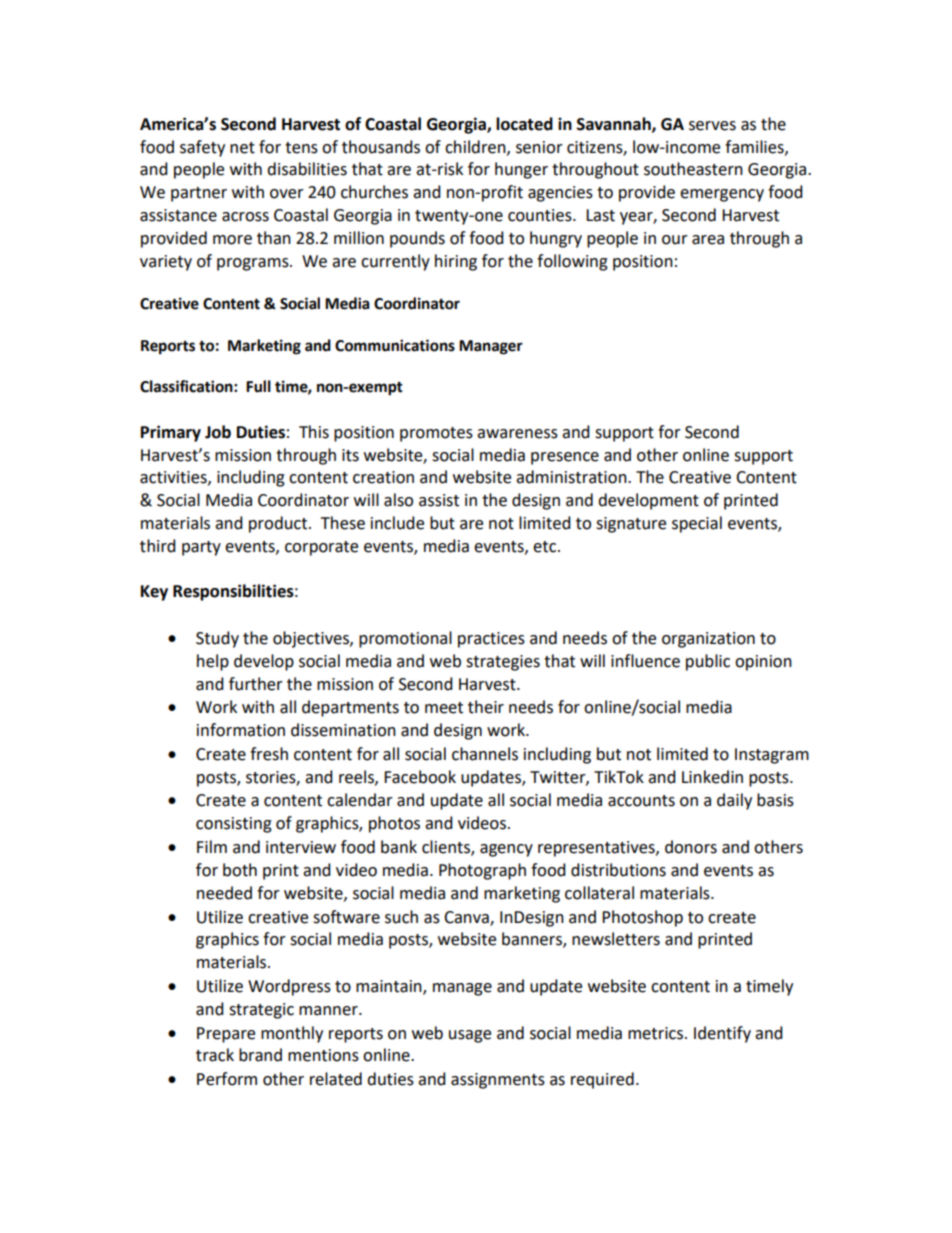 The image size is (952, 1233). Describe the element at coordinates (708, 640) in the screenshot. I see `organization` at that location.
